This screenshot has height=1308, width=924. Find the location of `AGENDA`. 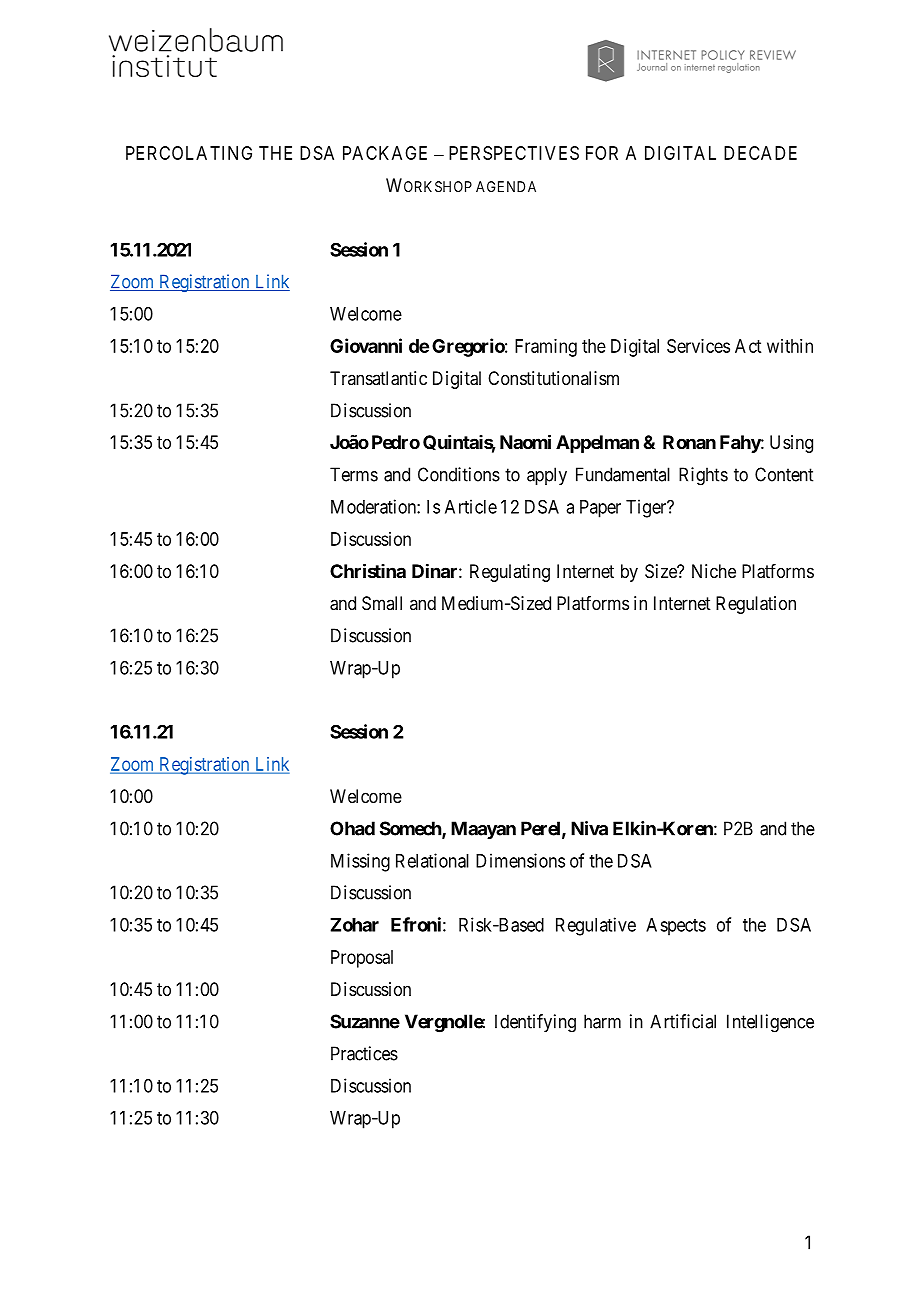

AGENDA is located at coordinates (506, 186).
